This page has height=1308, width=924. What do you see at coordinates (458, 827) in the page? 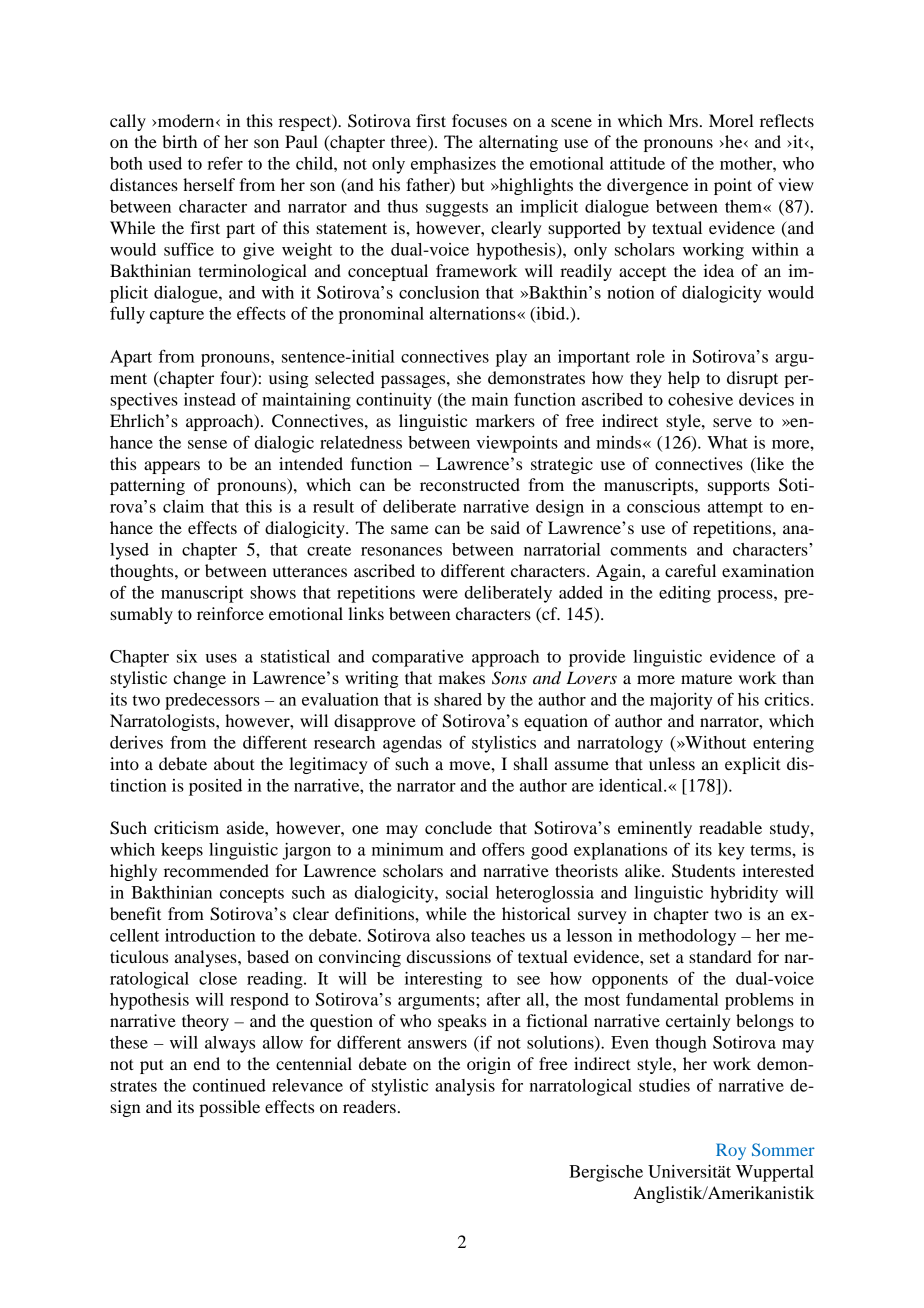
I see `conclude` at bounding box center [458, 827].
